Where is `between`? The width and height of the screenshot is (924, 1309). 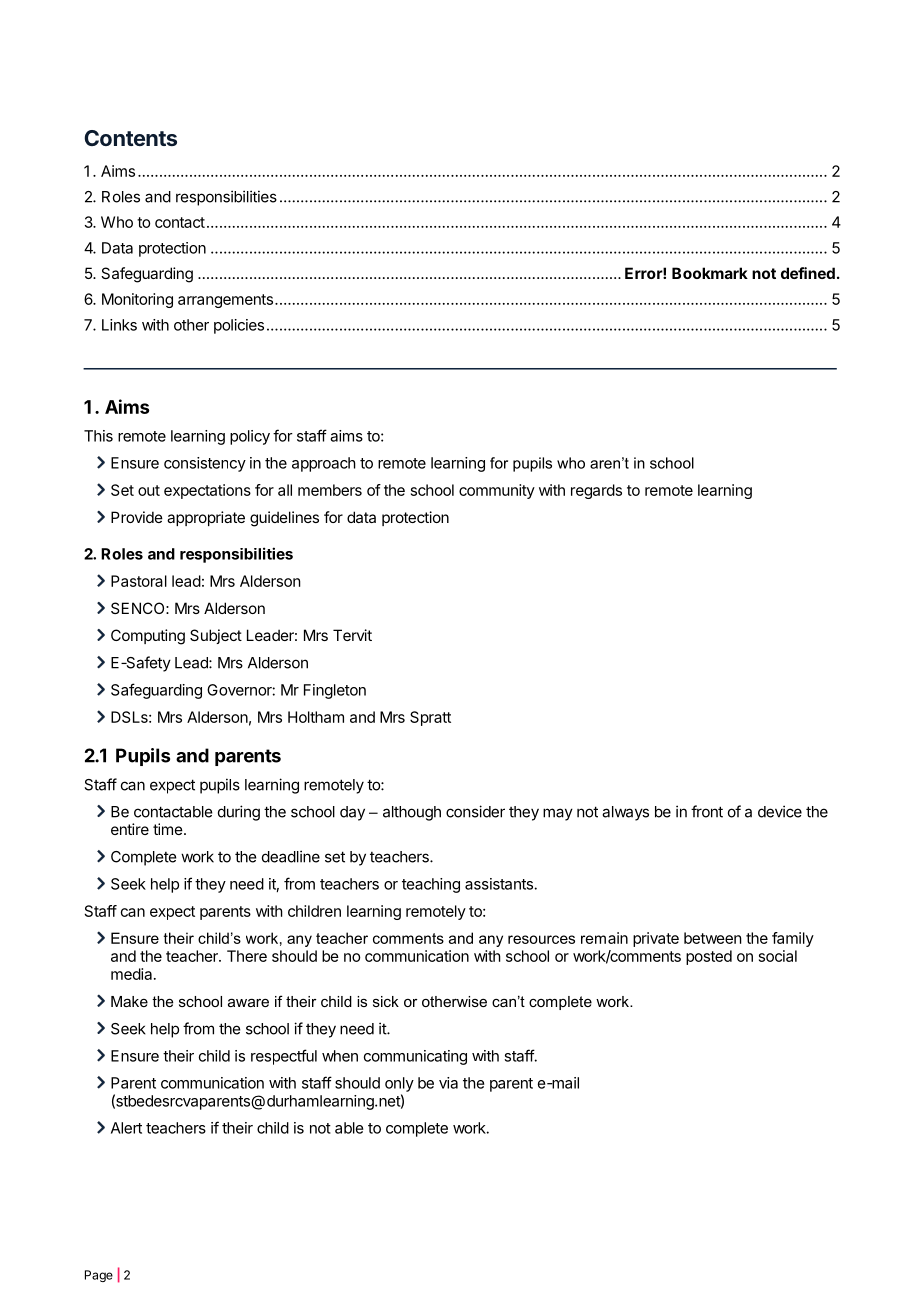
between is located at coordinates (713, 938).
